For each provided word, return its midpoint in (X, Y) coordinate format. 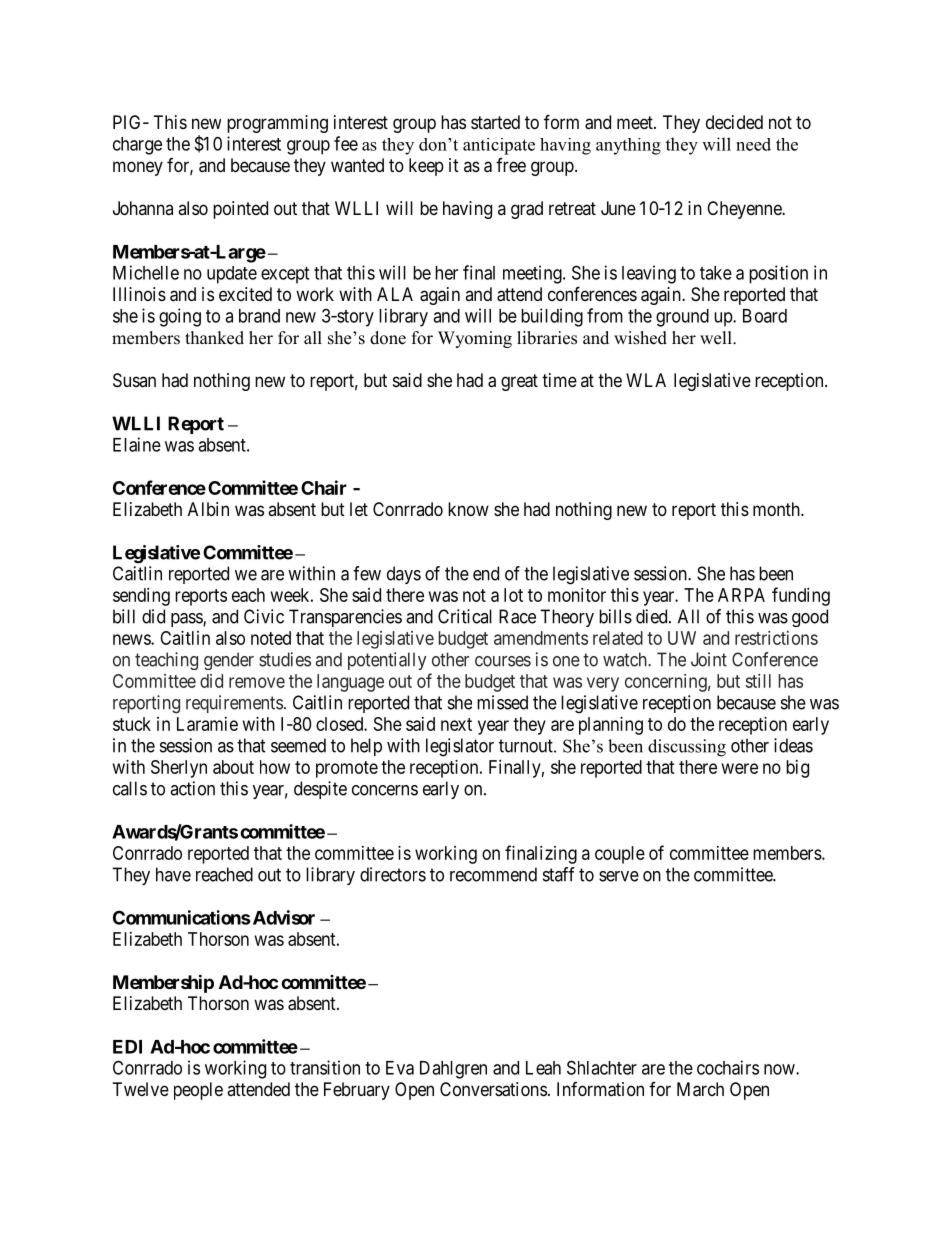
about (233, 767)
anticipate (499, 146)
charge (137, 146)
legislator (460, 747)
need (753, 144)
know (468, 509)
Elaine (137, 444)
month (777, 509)
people (198, 1091)
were (740, 768)
